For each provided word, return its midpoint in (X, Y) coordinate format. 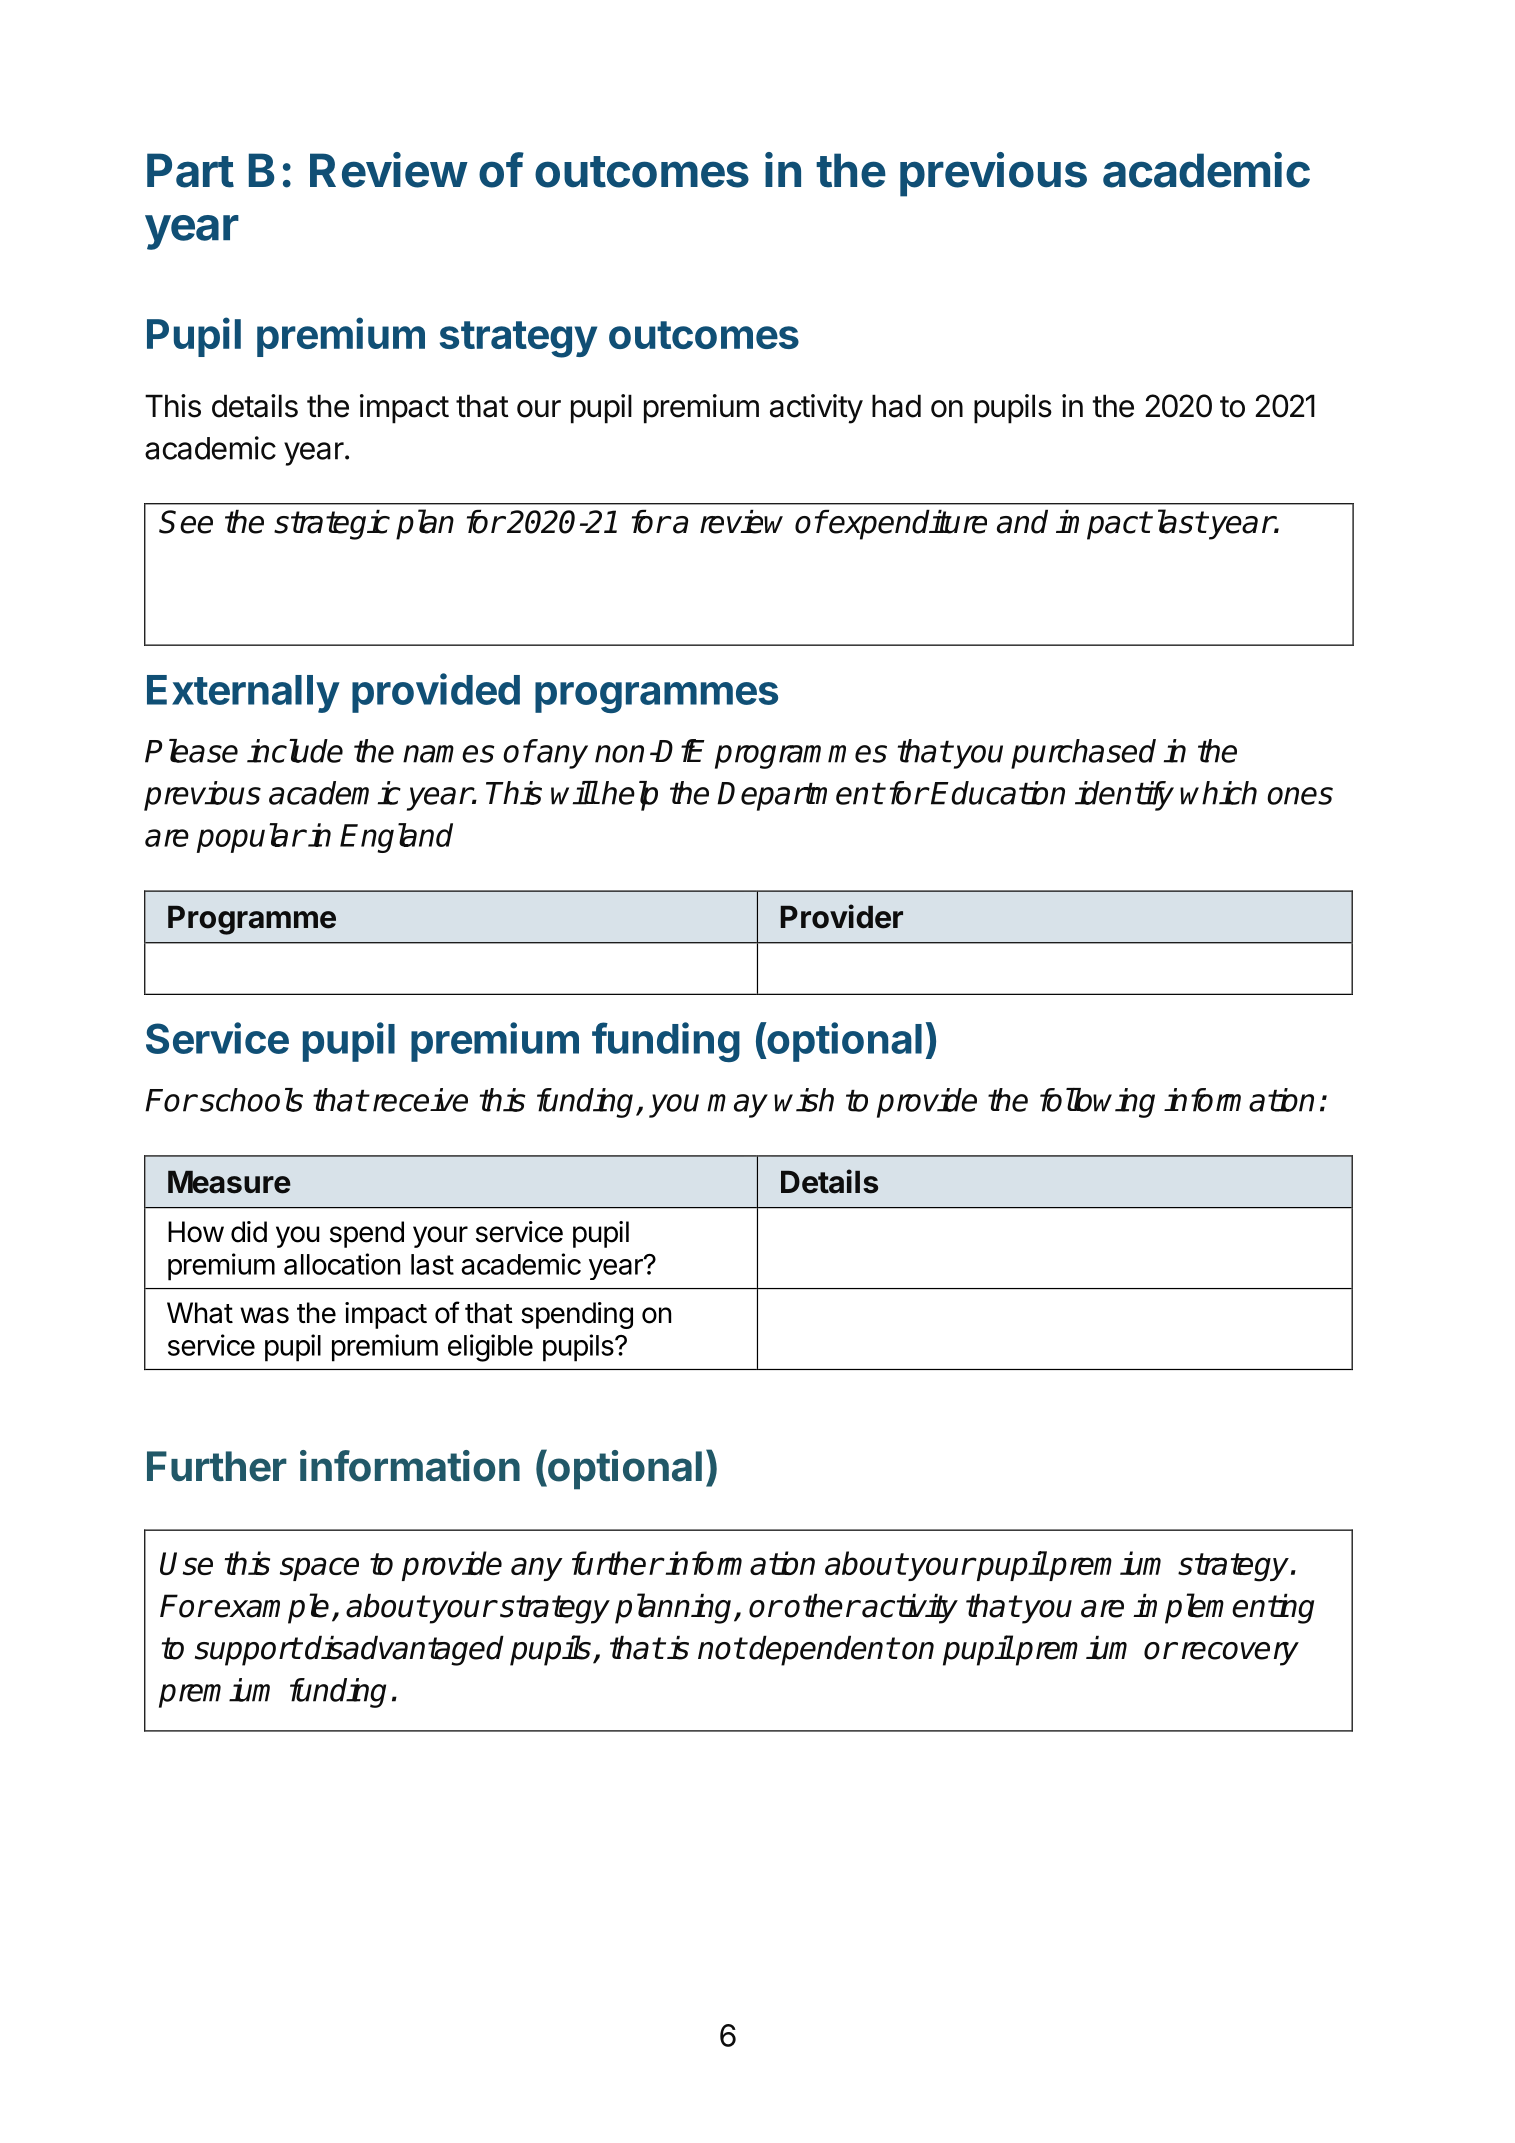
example (271, 1608)
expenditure (907, 524)
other (821, 1605)
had (896, 406)
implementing (1223, 1608)
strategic (332, 524)
